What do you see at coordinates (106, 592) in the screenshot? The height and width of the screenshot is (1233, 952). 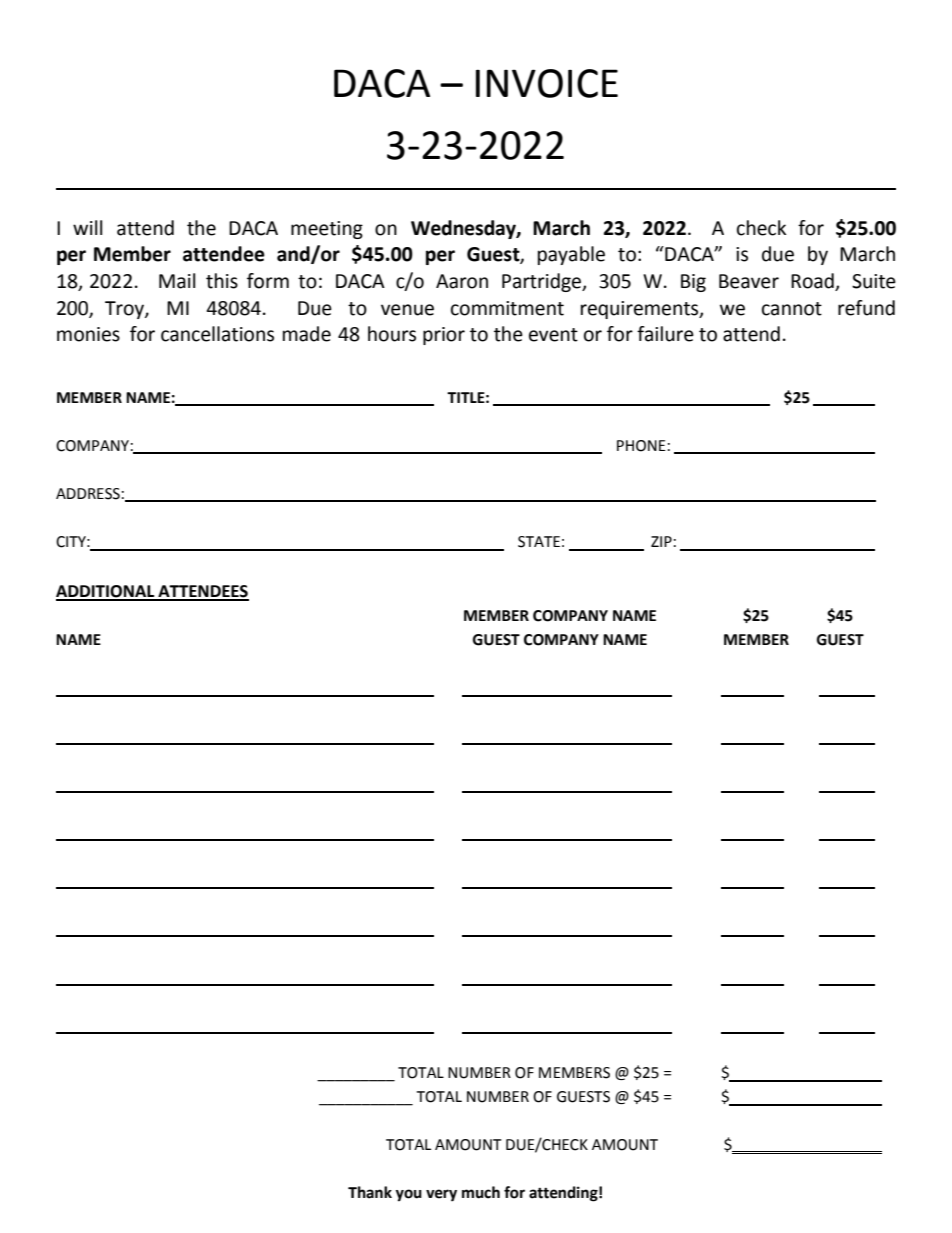 I see `ADDITIONAL` at bounding box center [106, 592].
